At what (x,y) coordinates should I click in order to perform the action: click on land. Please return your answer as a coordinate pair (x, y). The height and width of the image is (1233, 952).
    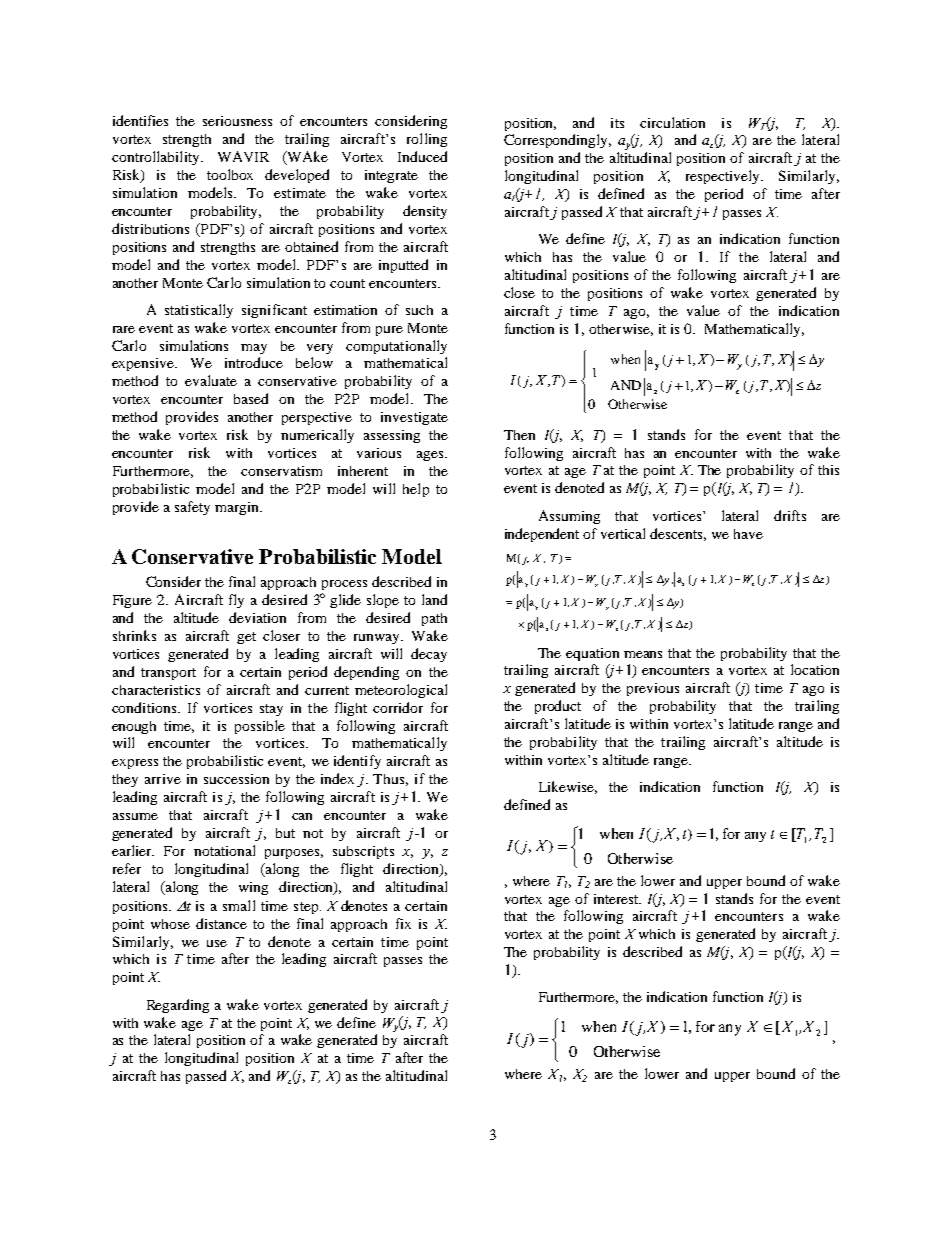
    Looking at the image, I should click on (434, 599).
